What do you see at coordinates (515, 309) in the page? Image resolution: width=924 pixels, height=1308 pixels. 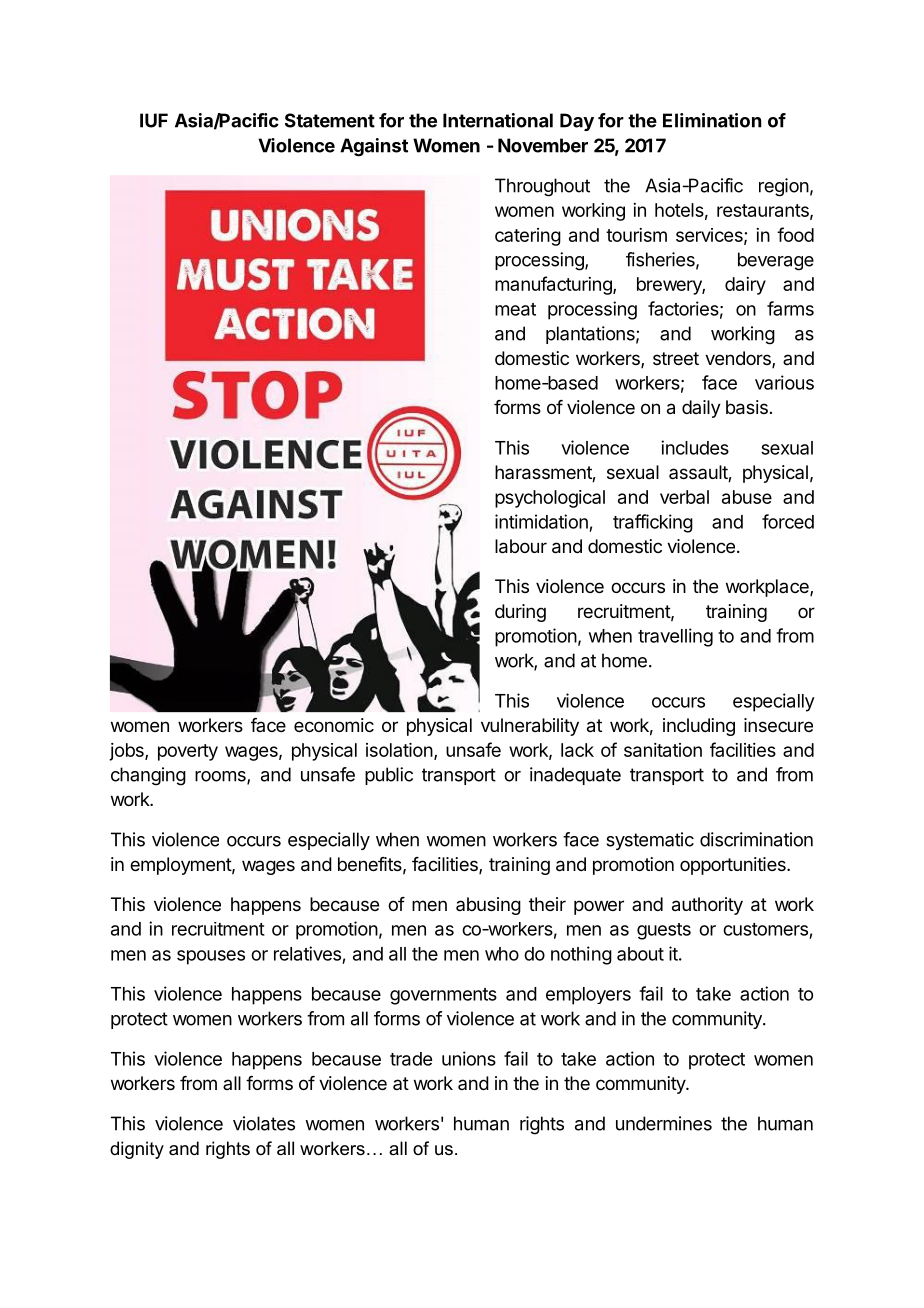 I see `meat` at bounding box center [515, 309].
